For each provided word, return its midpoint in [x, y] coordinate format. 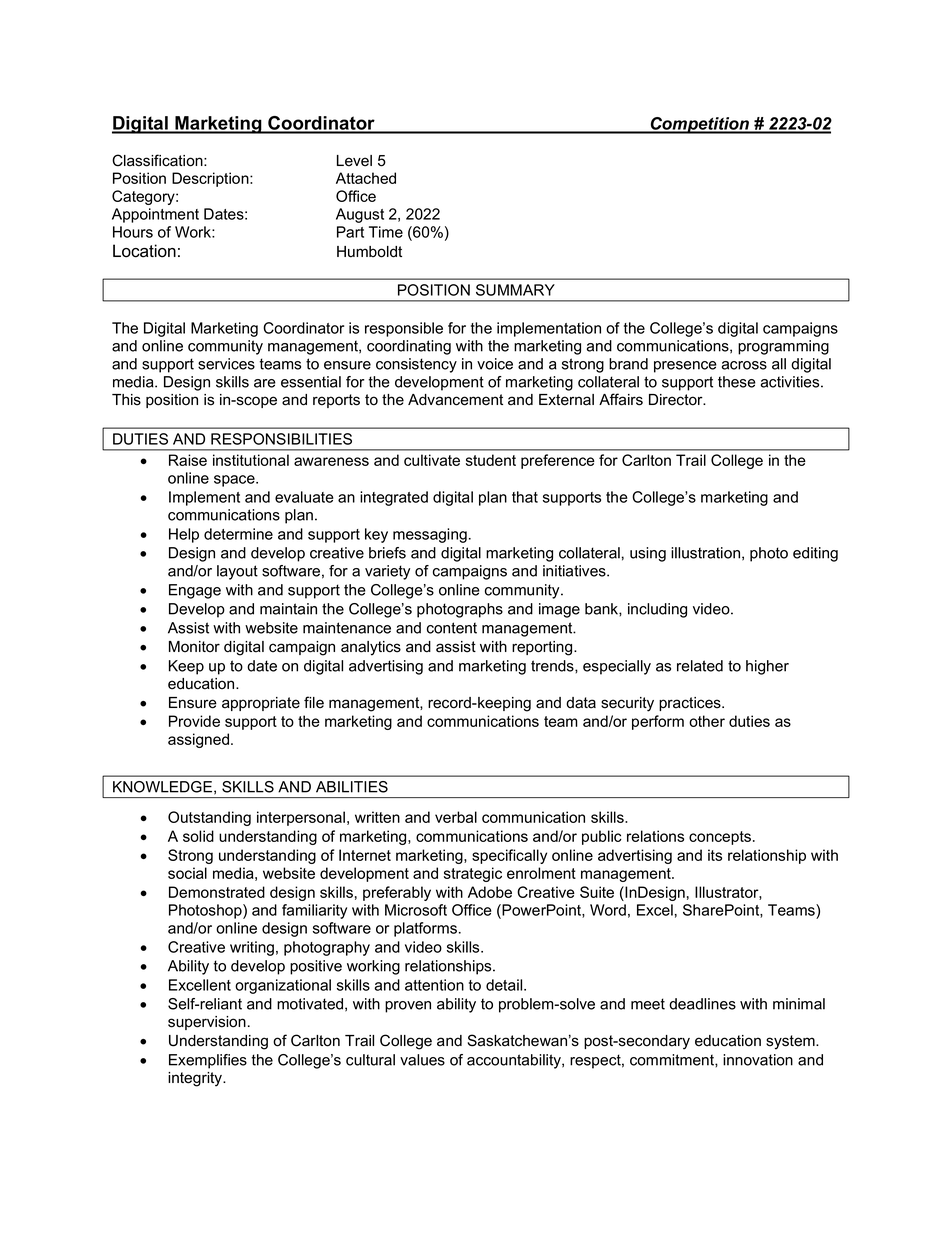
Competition [700, 125]
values [422, 1060]
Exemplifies [208, 1061]
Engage [195, 591]
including [657, 610]
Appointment [155, 215]
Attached [366, 178]
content [452, 628]
